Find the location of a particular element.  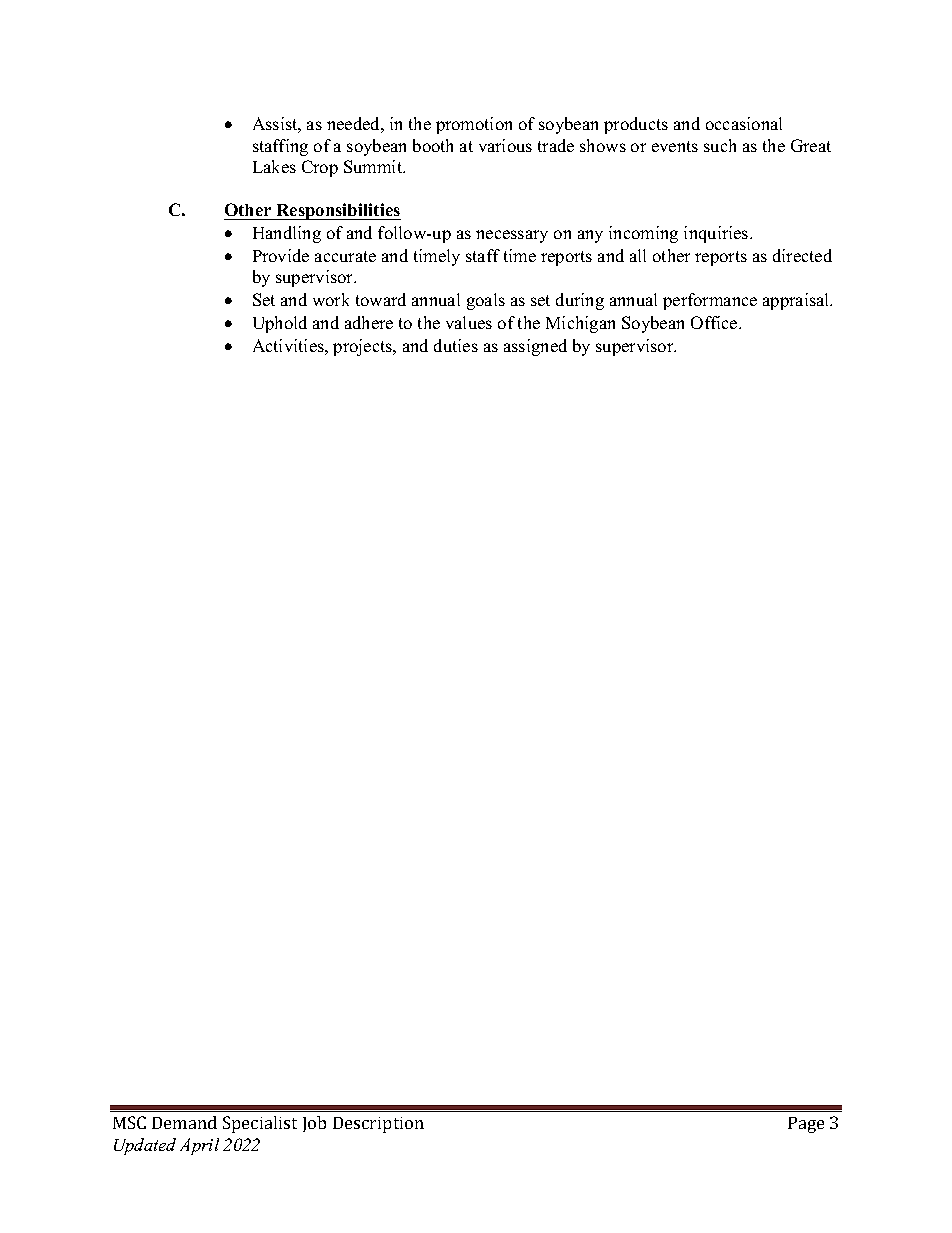

Specialist is located at coordinates (260, 1124).
